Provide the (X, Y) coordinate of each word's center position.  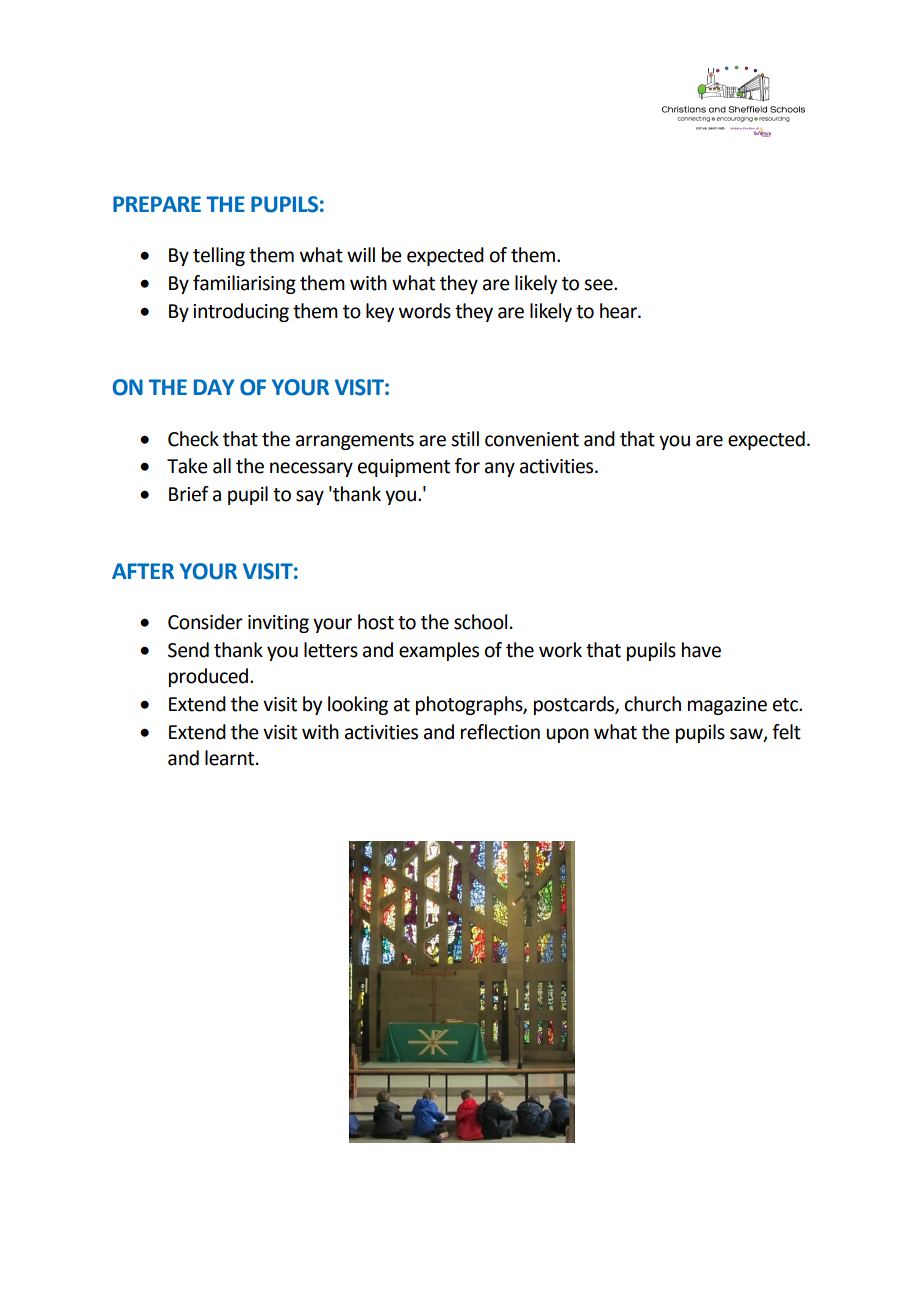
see (599, 285)
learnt (231, 758)
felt (786, 732)
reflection (500, 732)
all (222, 466)
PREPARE (157, 204)
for (467, 466)
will (361, 254)
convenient (532, 439)
